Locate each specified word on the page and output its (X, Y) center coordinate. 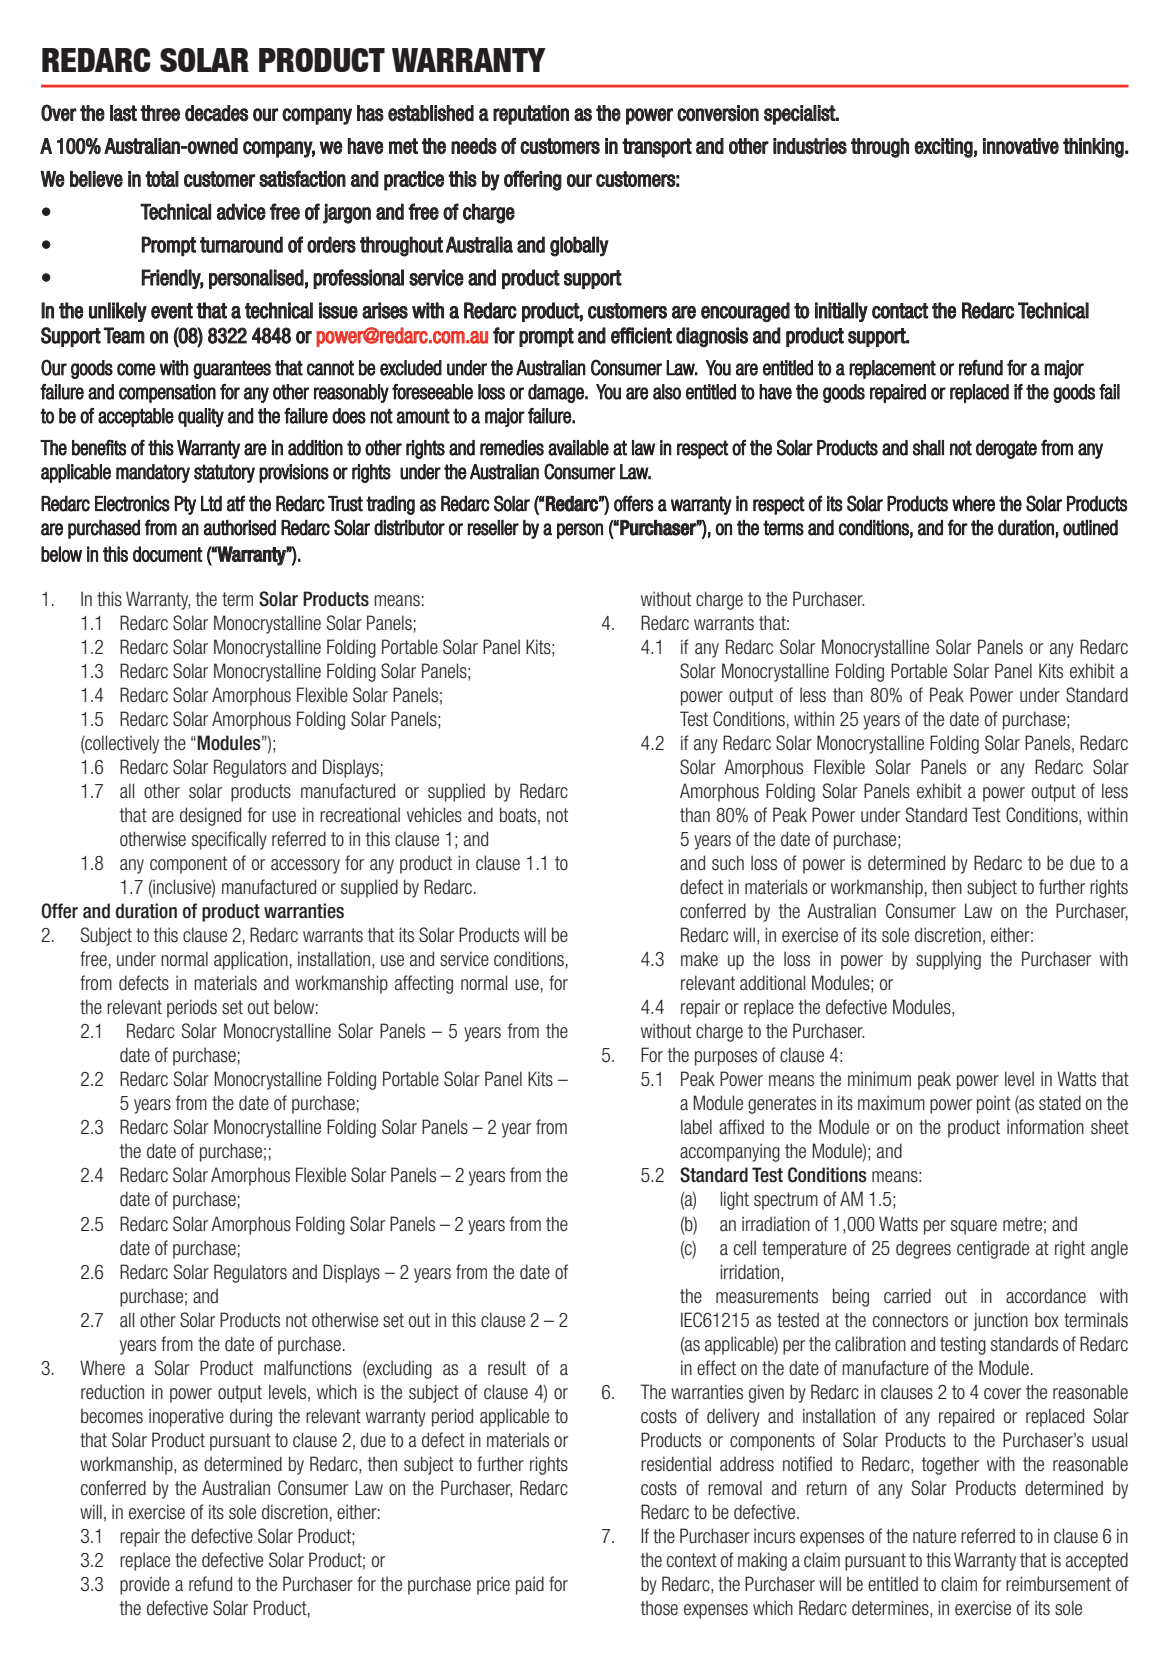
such (728, 863)
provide (145, 1585)
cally (251, 840)
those (659, 1608)
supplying (948, 960)
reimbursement (1058, 1584)
